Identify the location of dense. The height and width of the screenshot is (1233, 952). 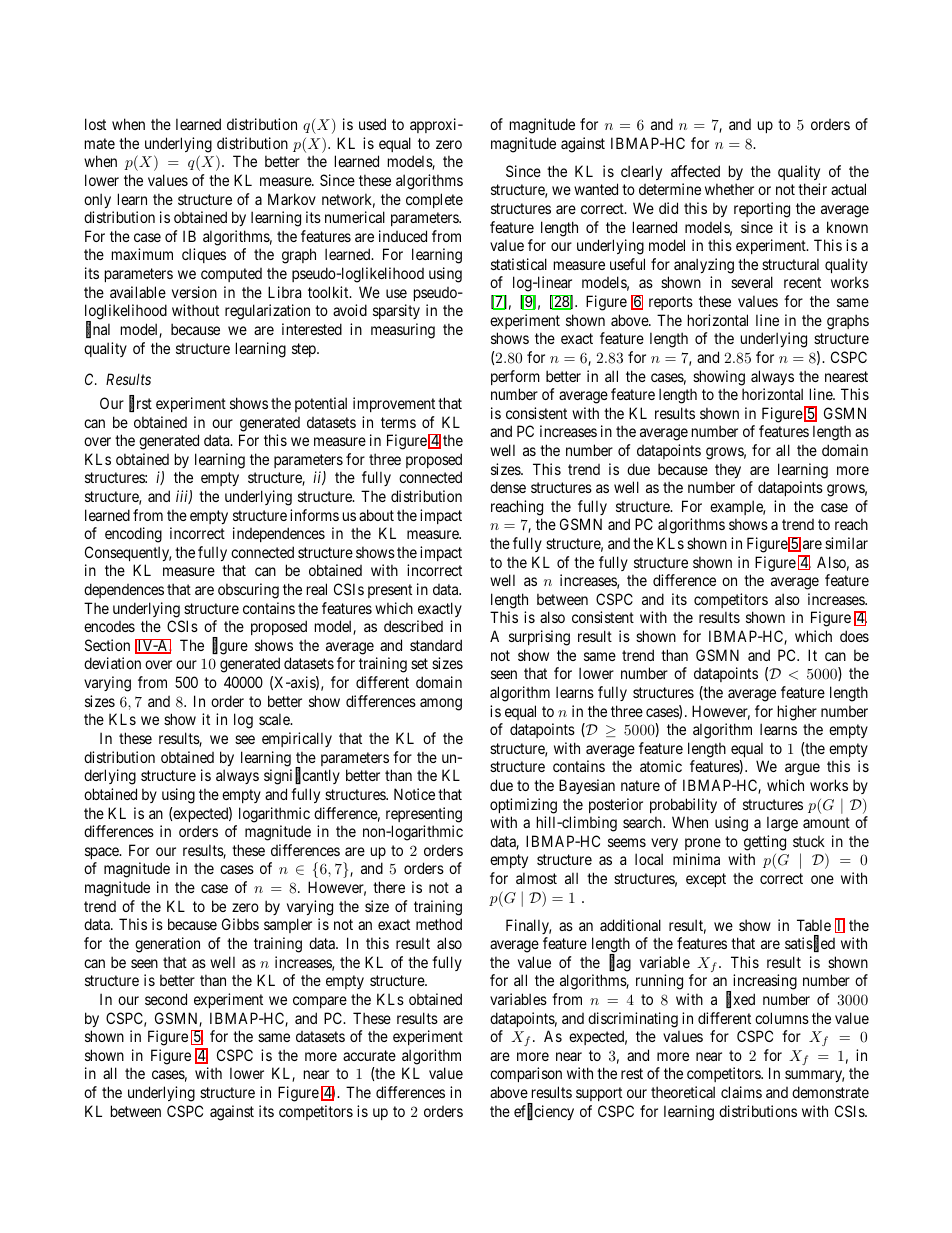
(508, 487).
